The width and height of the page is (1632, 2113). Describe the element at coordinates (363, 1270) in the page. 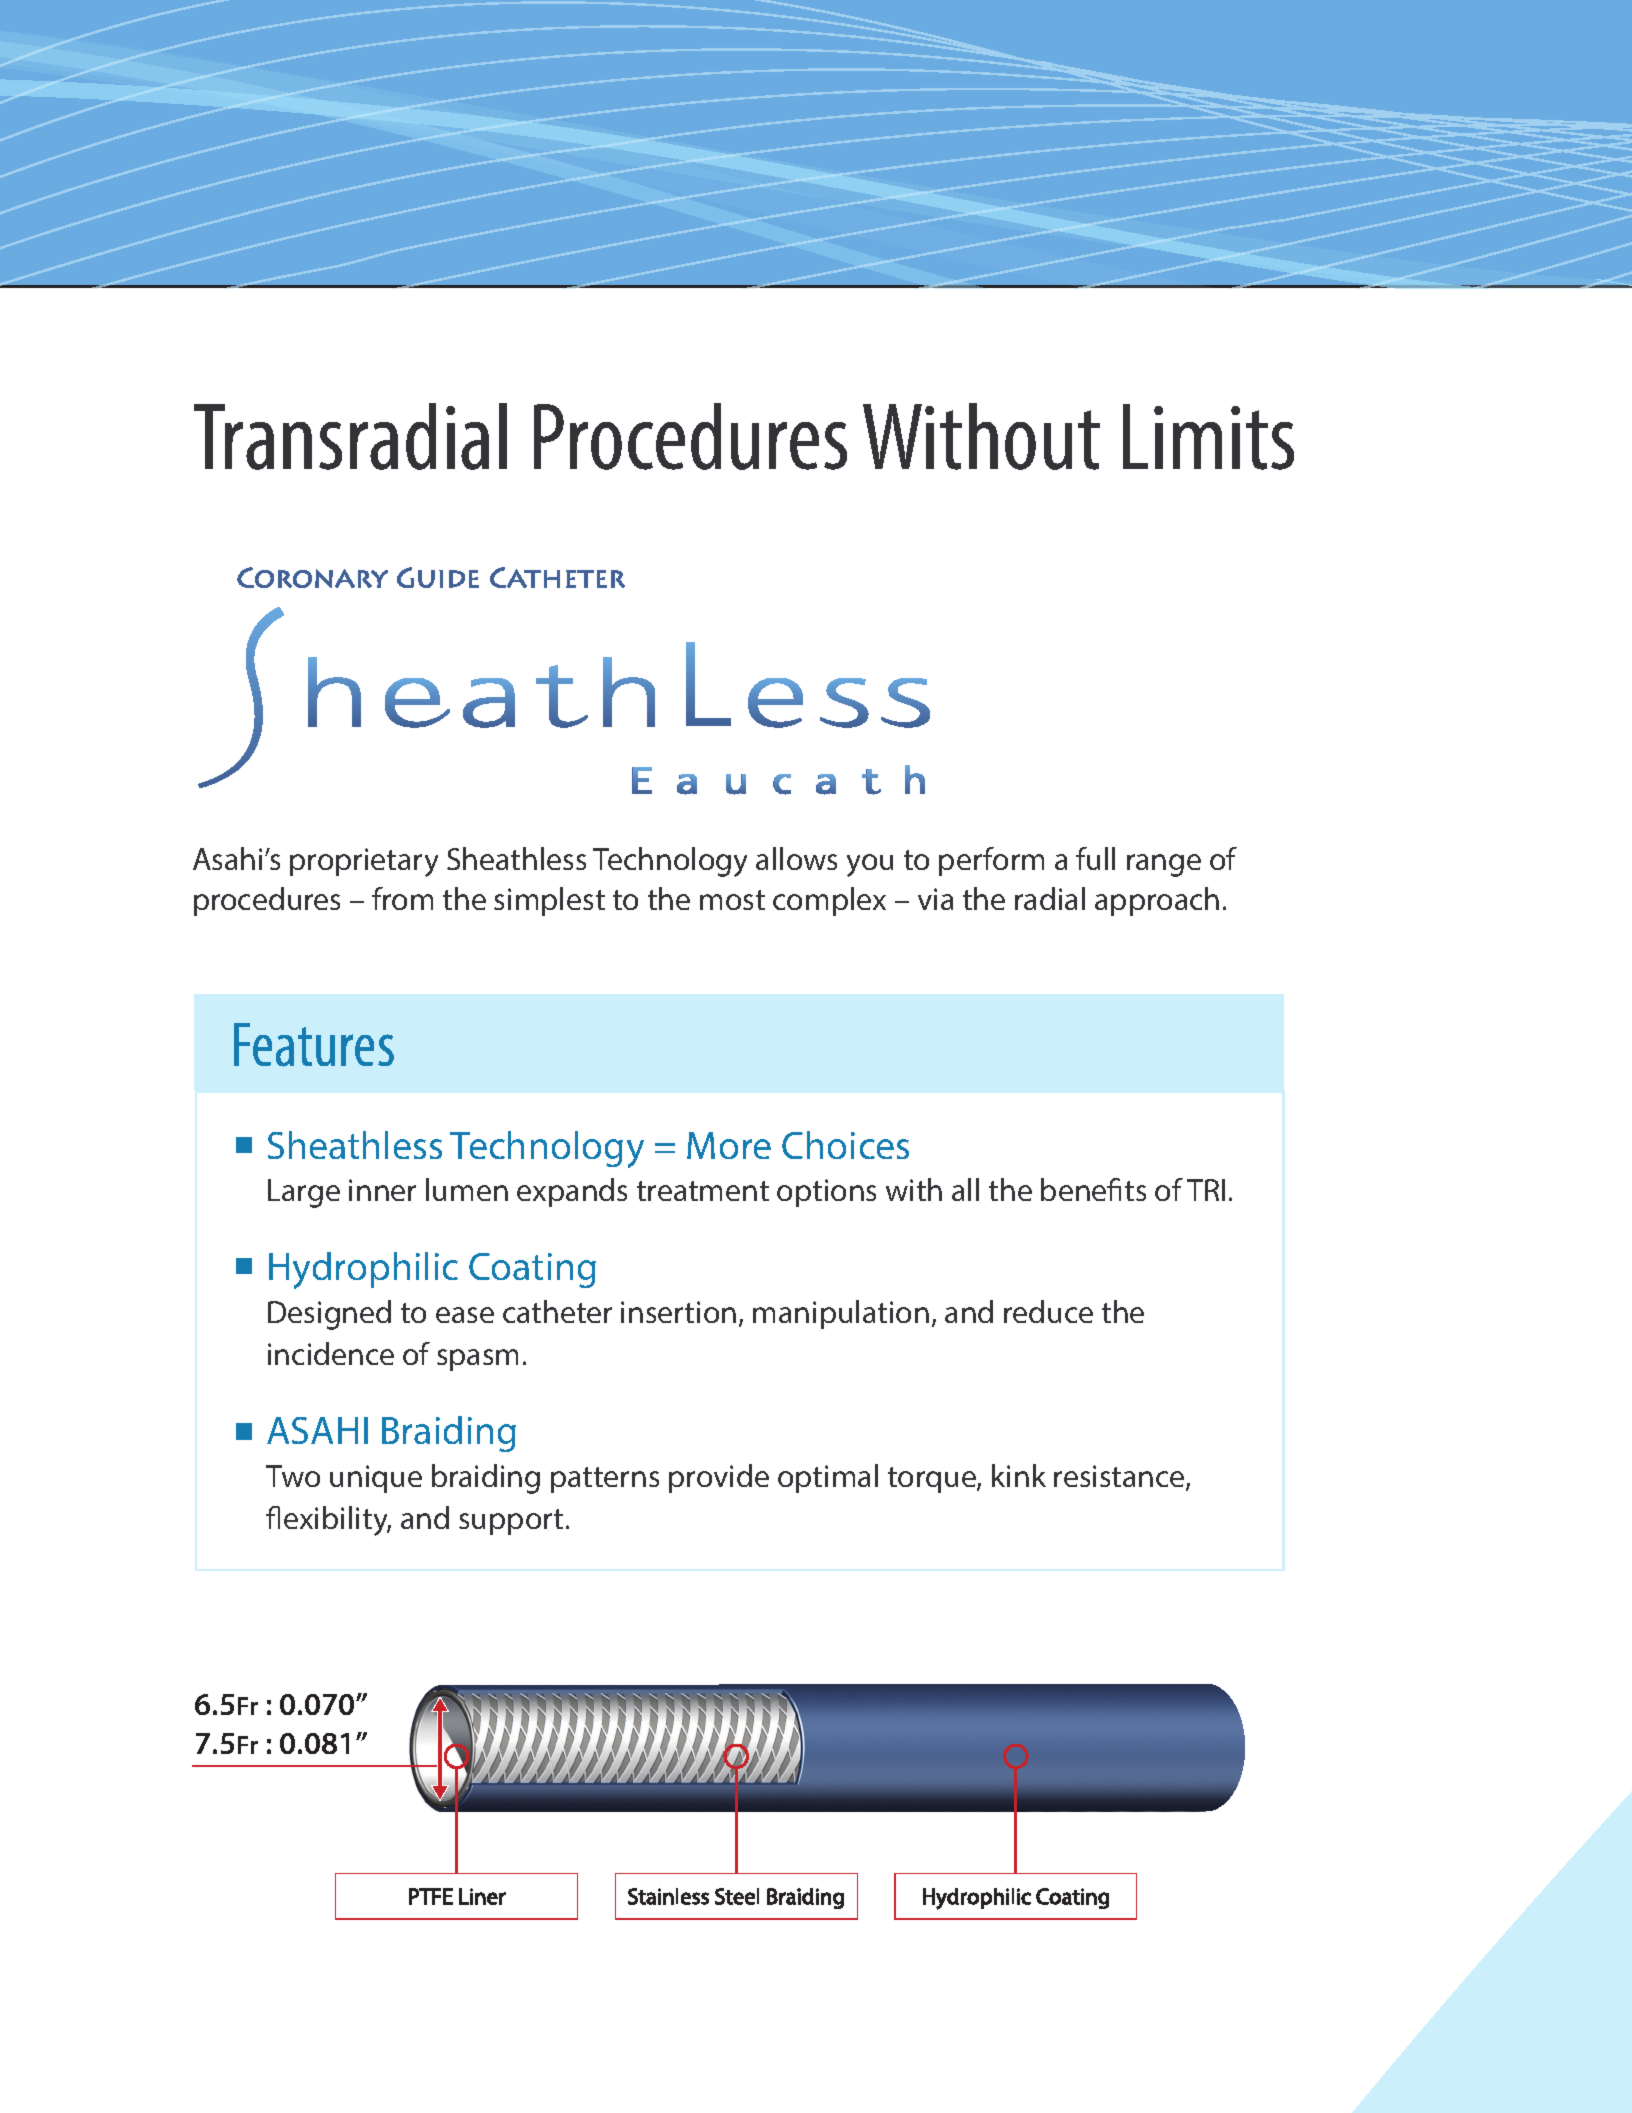

I see `Hydrophilic` at that location.
